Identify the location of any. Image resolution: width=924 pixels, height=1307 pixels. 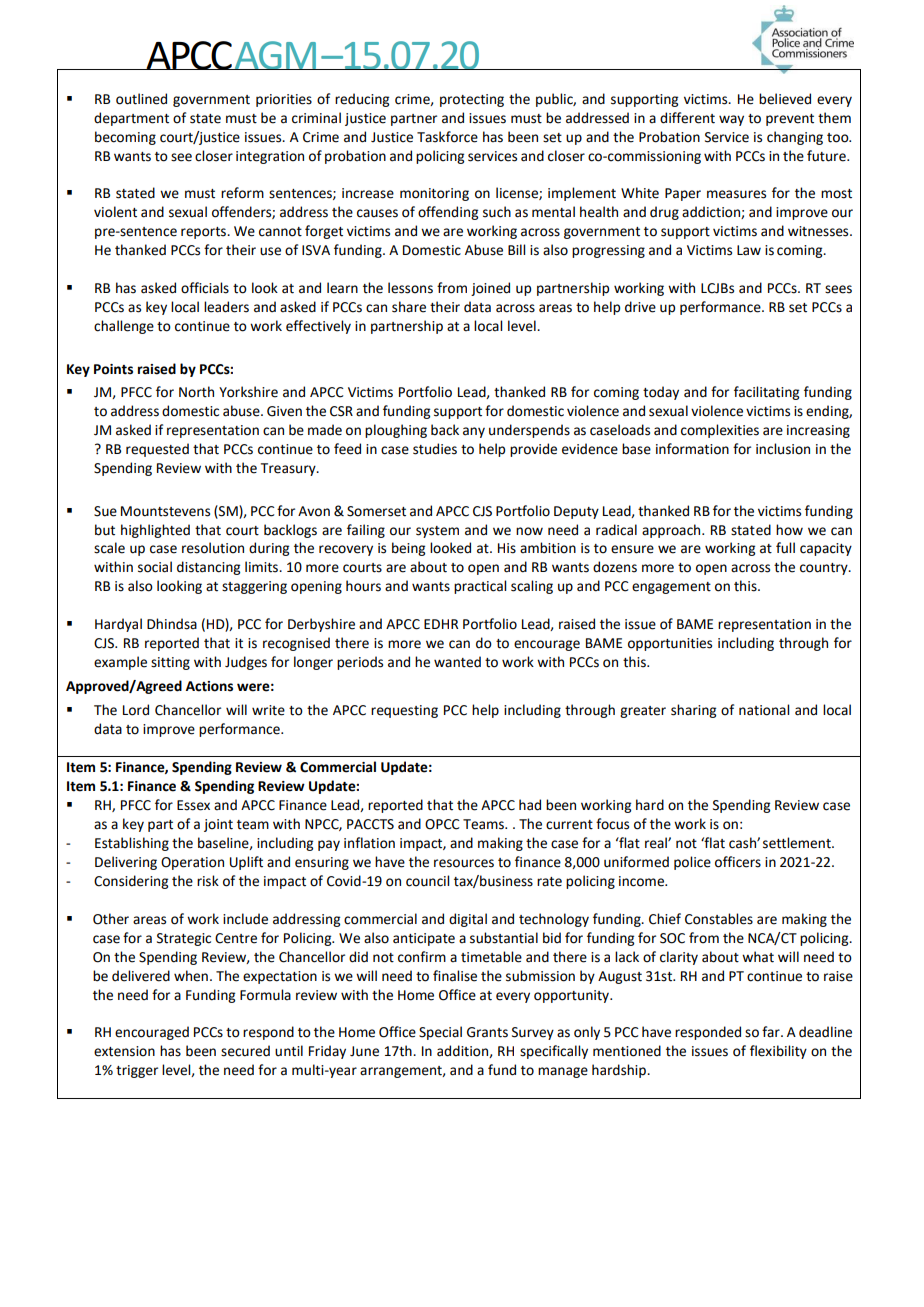
(474, 432).
